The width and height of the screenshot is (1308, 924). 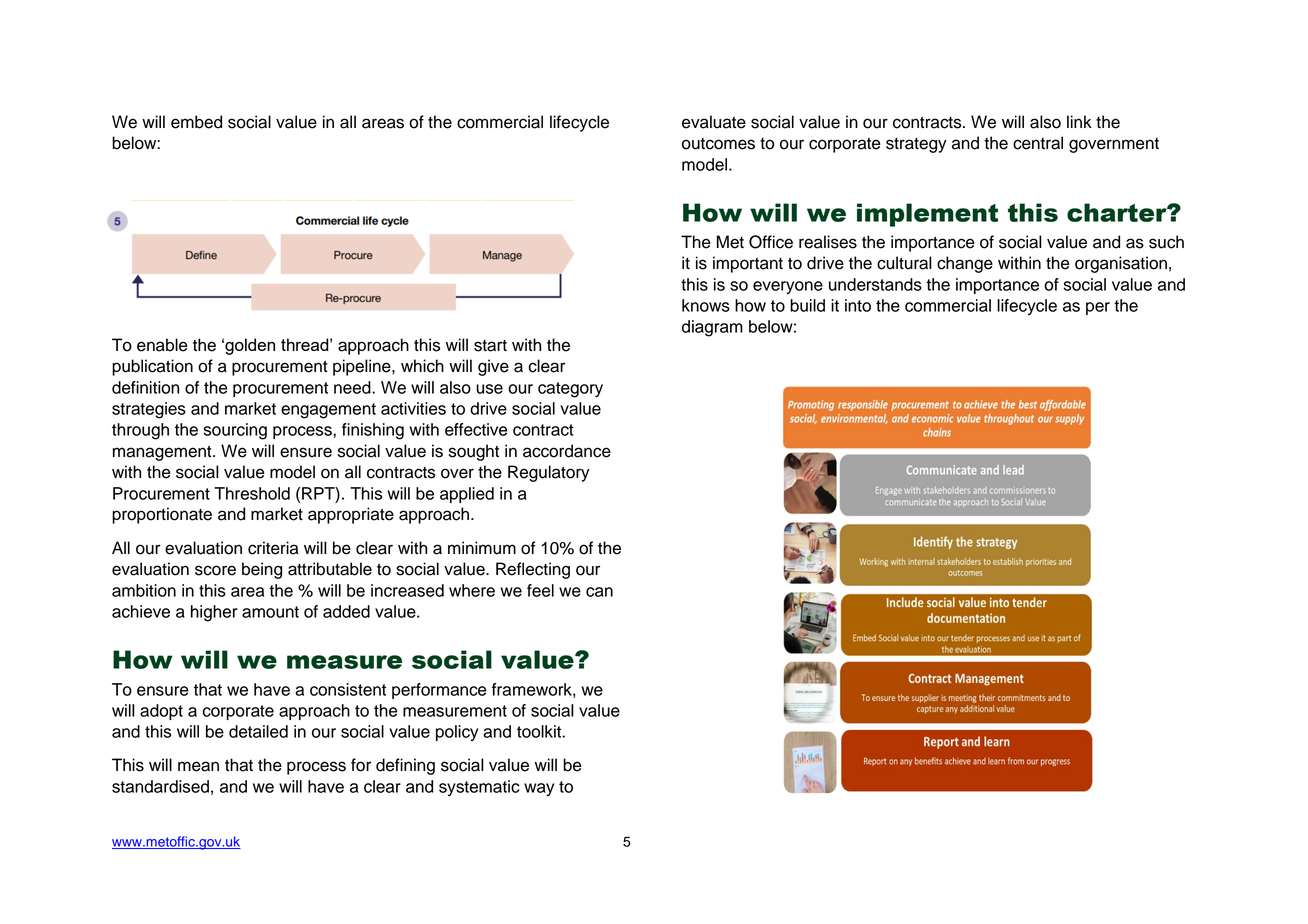 What do you see at coordinates (1038, 143) in the screenshot?
I see `central` at bounding box center [1038, 143].
